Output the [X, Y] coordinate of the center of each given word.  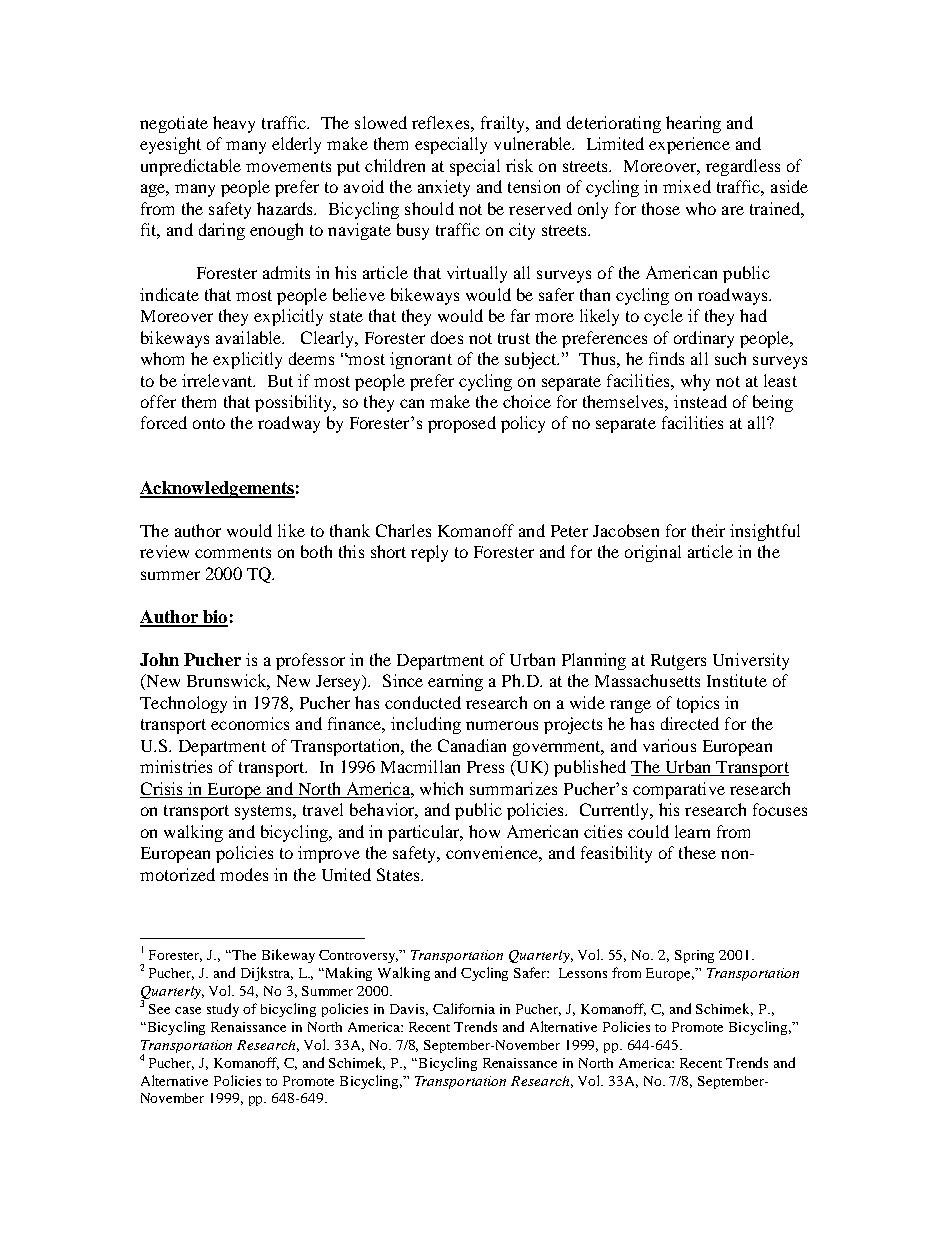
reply [429, 553]
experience [689, 145]
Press [485, 767]
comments [233, 552]
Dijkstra [267, 974]
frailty [504, 124]
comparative [679, 790]
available [250, 337]
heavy [234, 124]
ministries [176, 766]
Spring [694, 956]
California [464, 1008]
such [730, 358]
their [708, 530]
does [447, 337]
